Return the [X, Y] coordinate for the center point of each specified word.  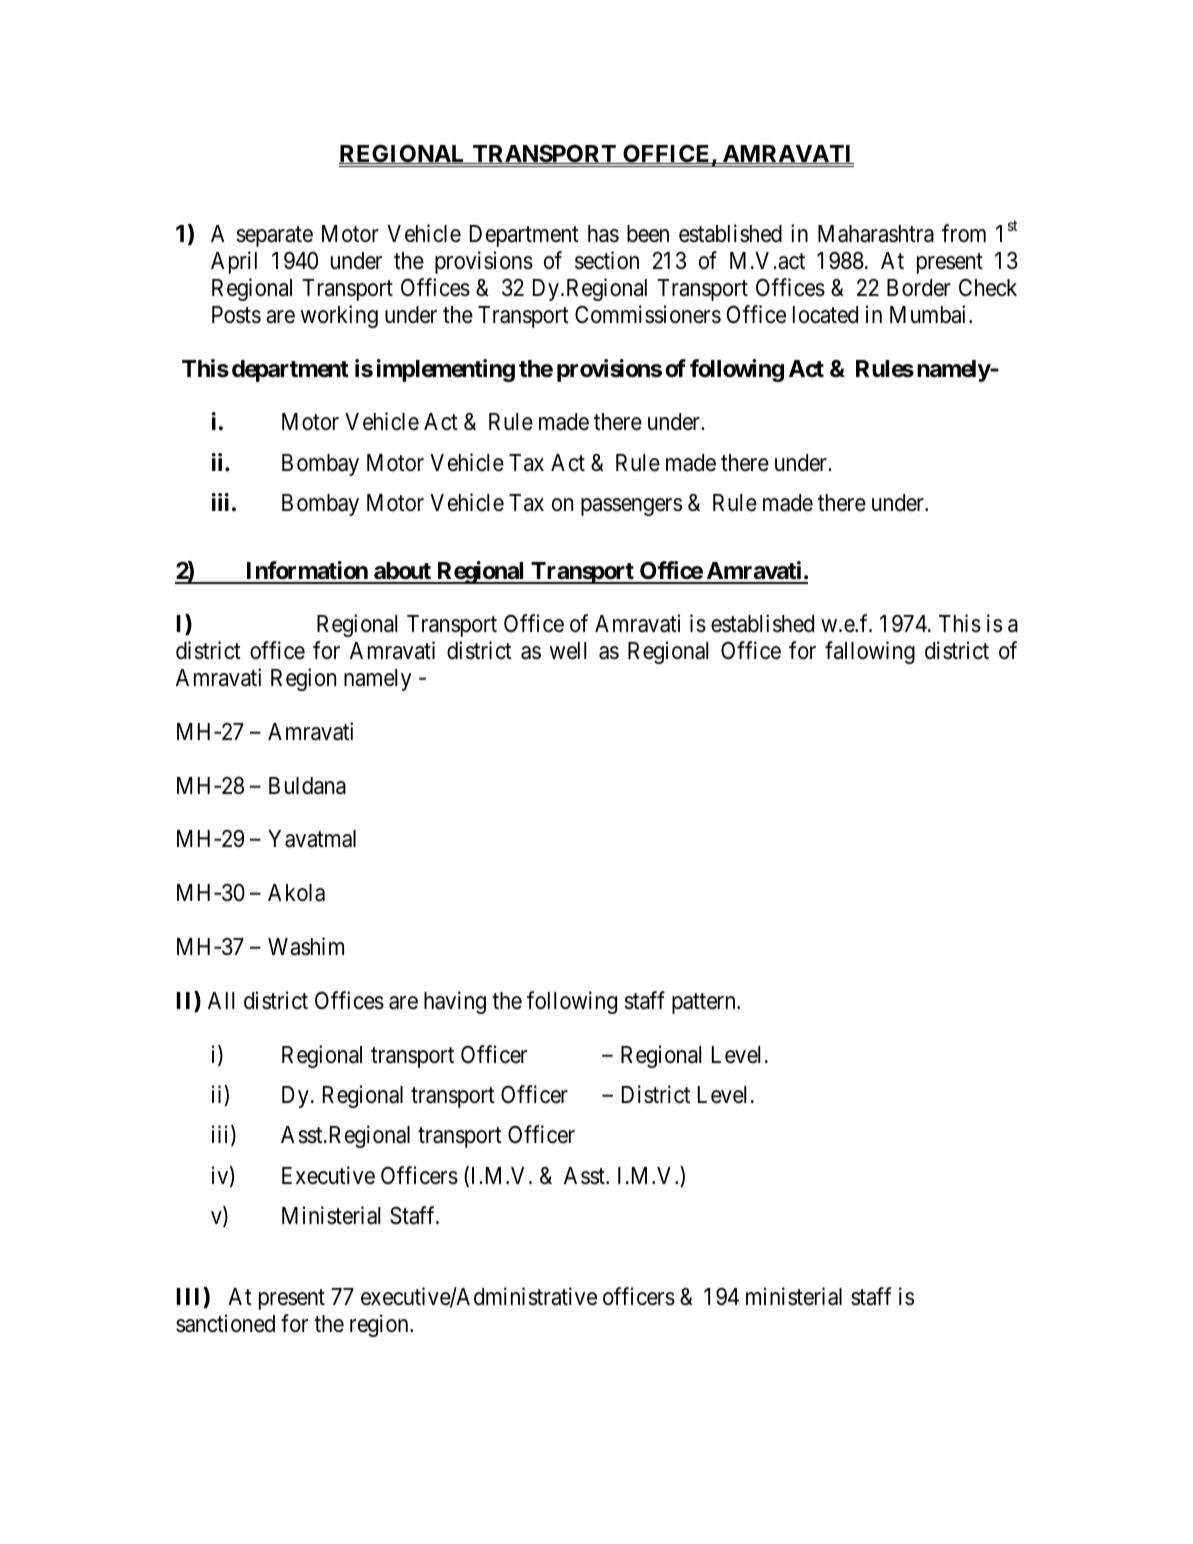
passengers [631, 507]
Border [919, 288]
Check [988, 287]
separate [274, 237]
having [455, 1002]
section [607, 260]
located [825, 315]
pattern [705, 1003]
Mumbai [930, 314]
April [234, 262]
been [648, 234]
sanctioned [225, 1323]
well [568, 651]
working [339, 316]
